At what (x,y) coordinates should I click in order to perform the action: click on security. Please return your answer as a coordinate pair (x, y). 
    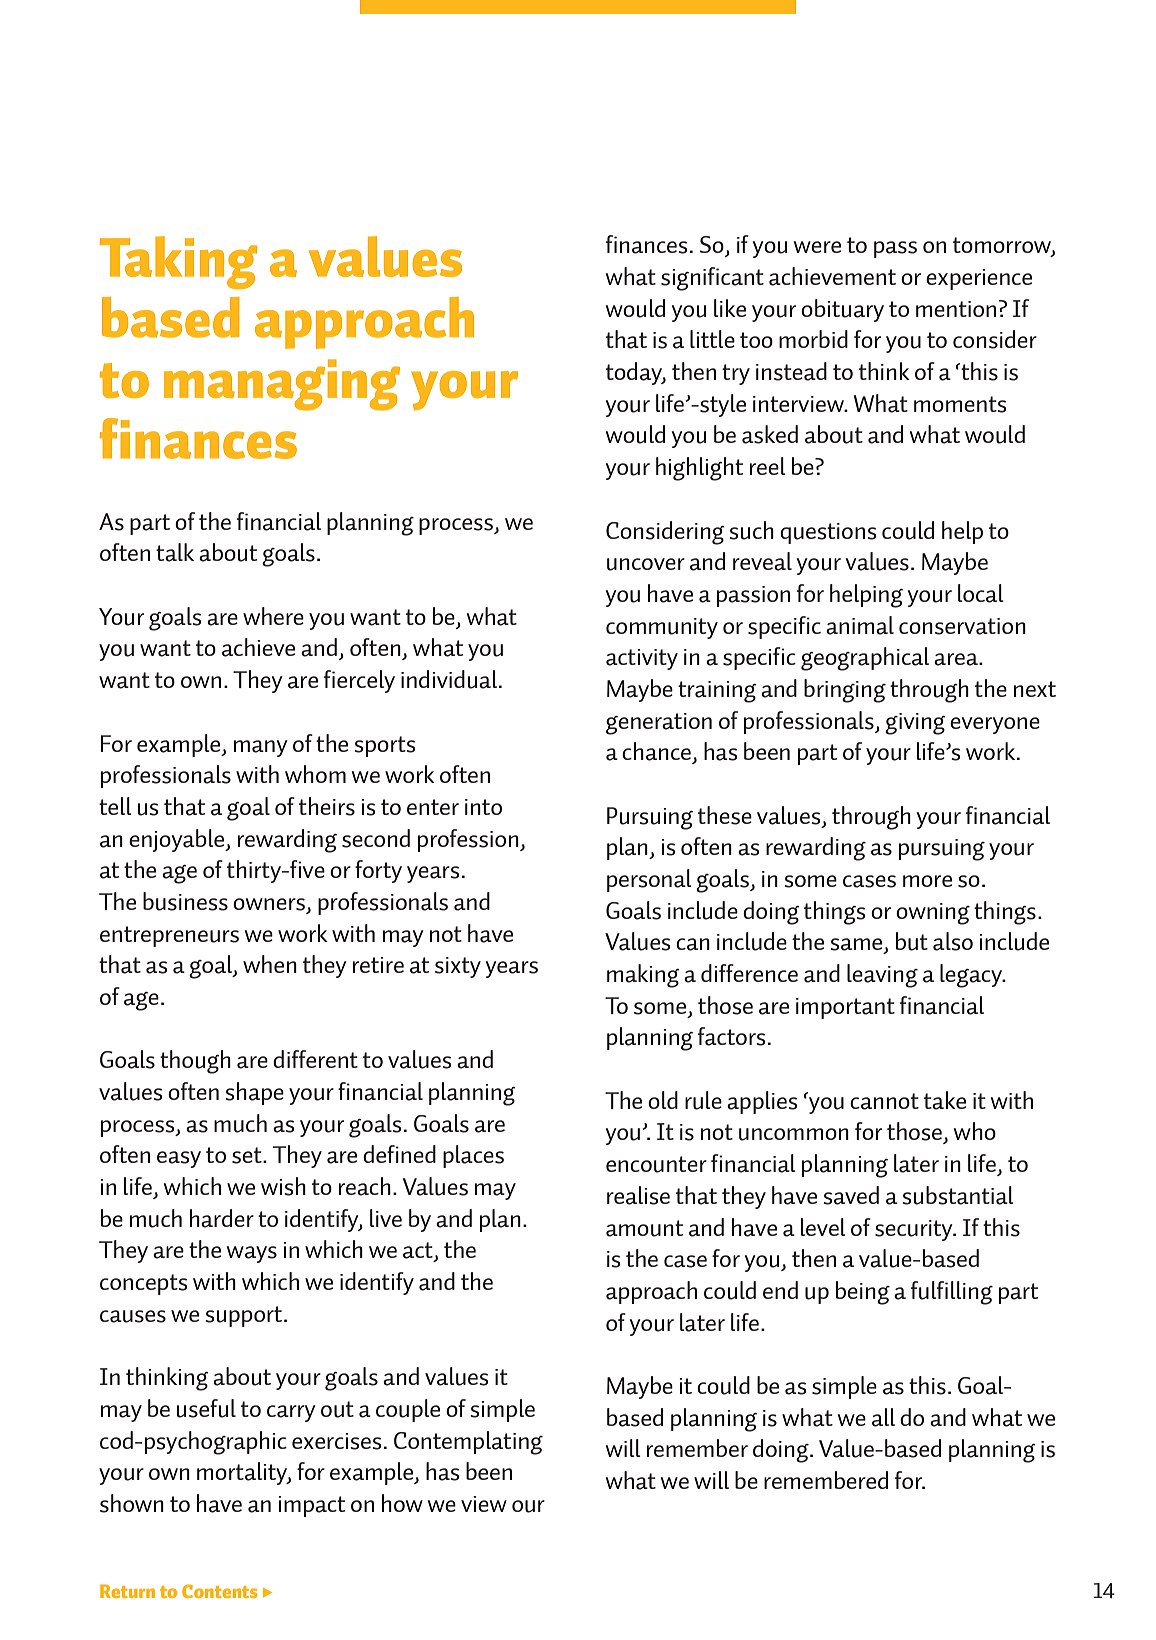
    Looking at the image, I should click on (915, 1230).
